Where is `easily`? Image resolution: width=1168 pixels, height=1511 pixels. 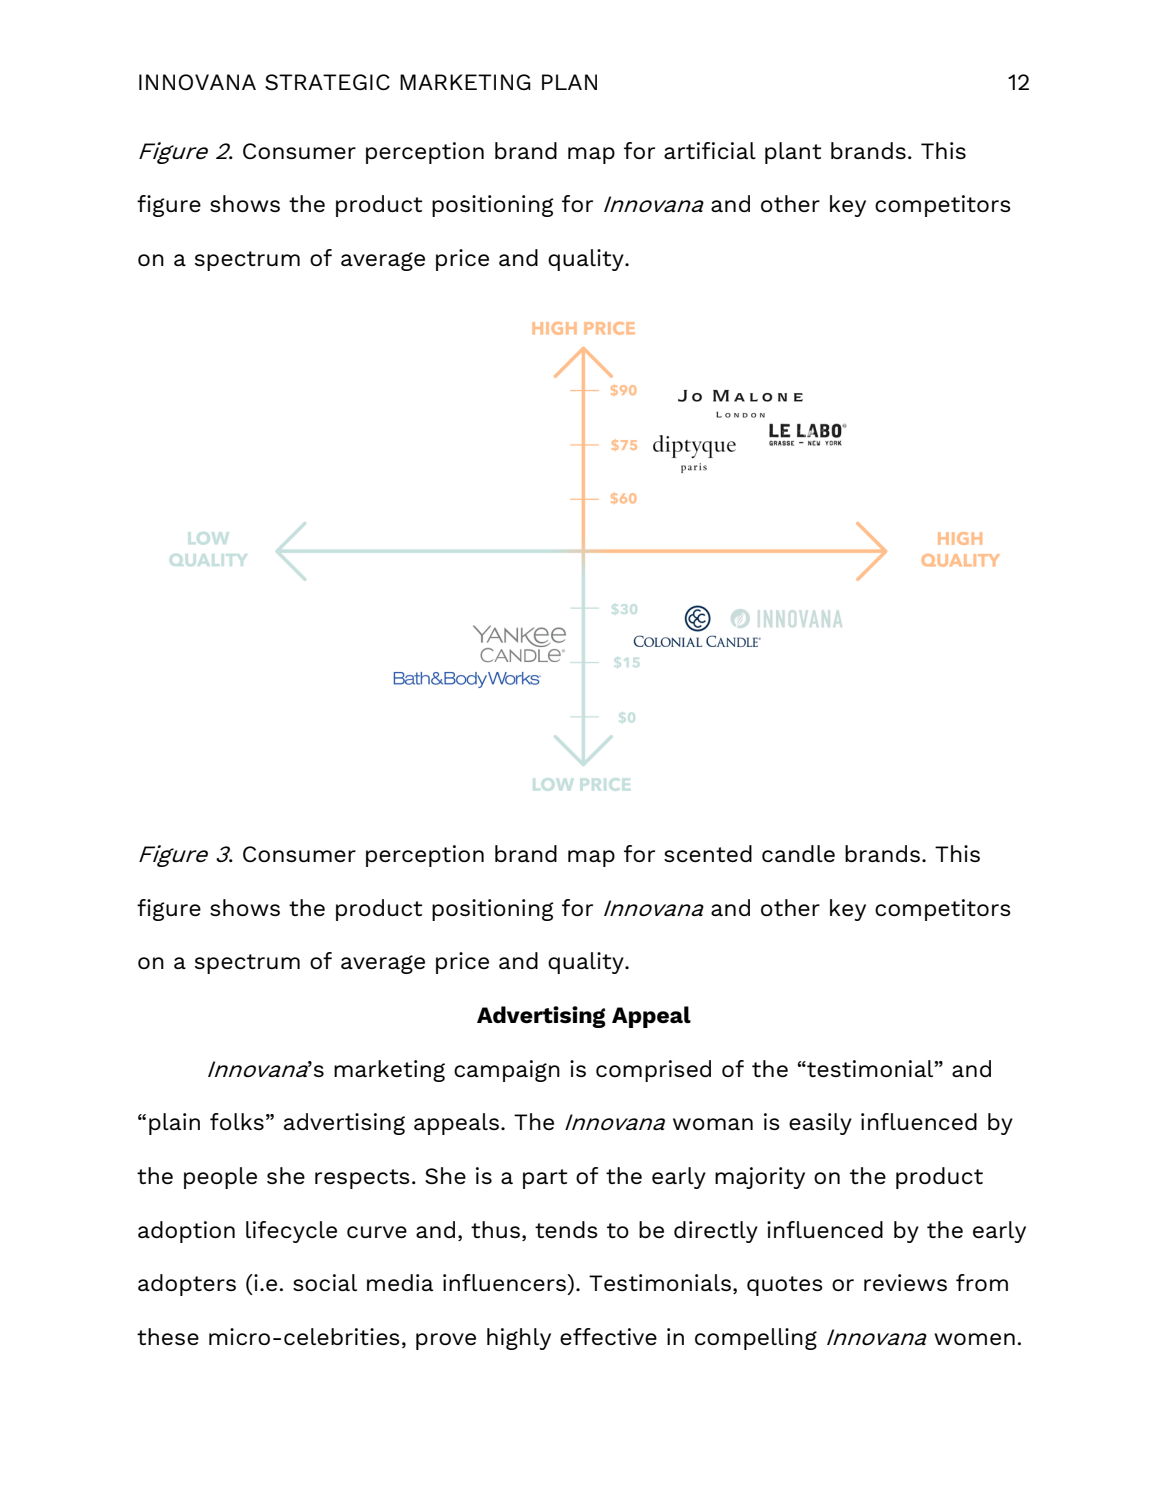
easily is located at coordinates (820, 1124).
